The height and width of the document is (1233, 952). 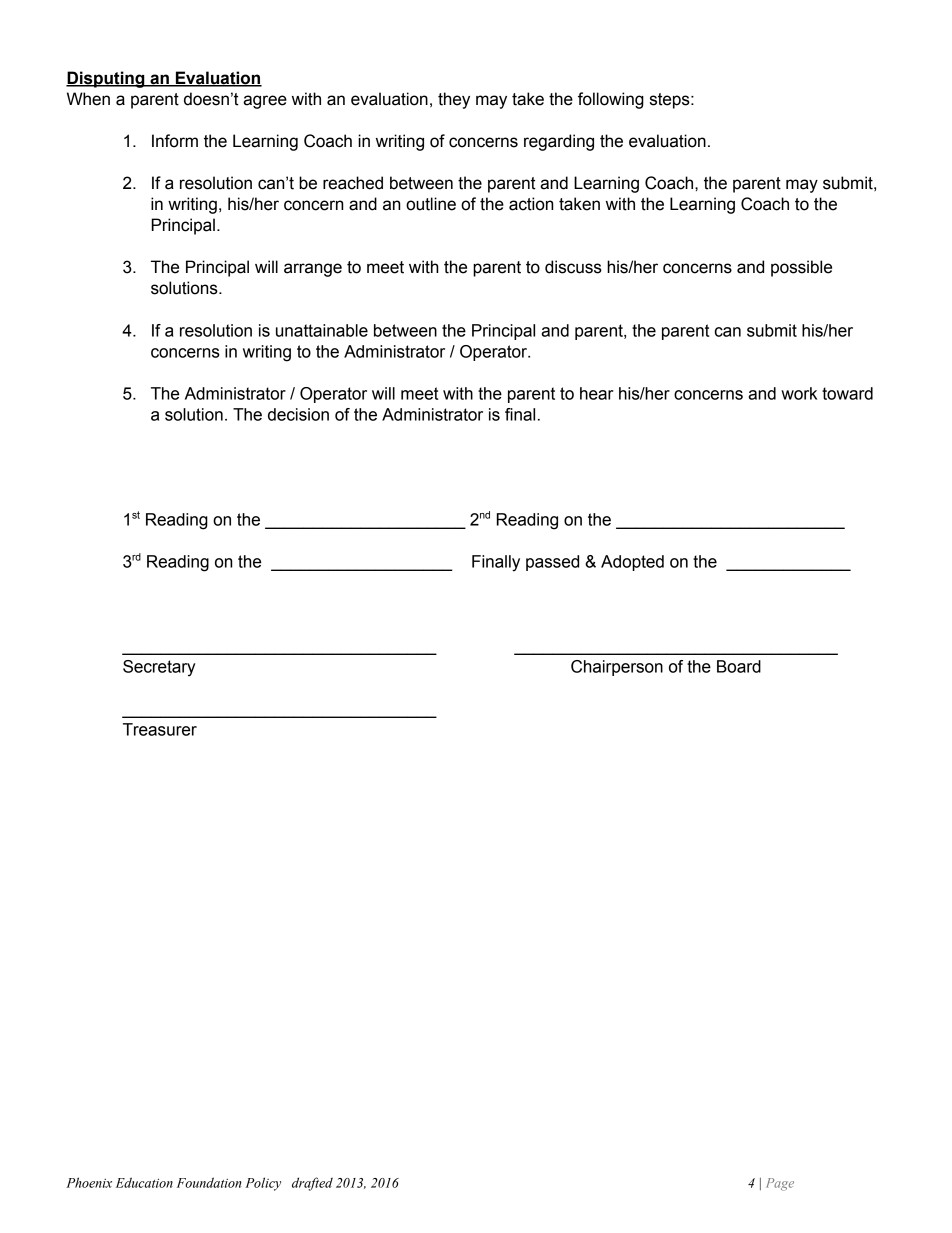 I want to click on Secretary, so click(x=159, y=668).
